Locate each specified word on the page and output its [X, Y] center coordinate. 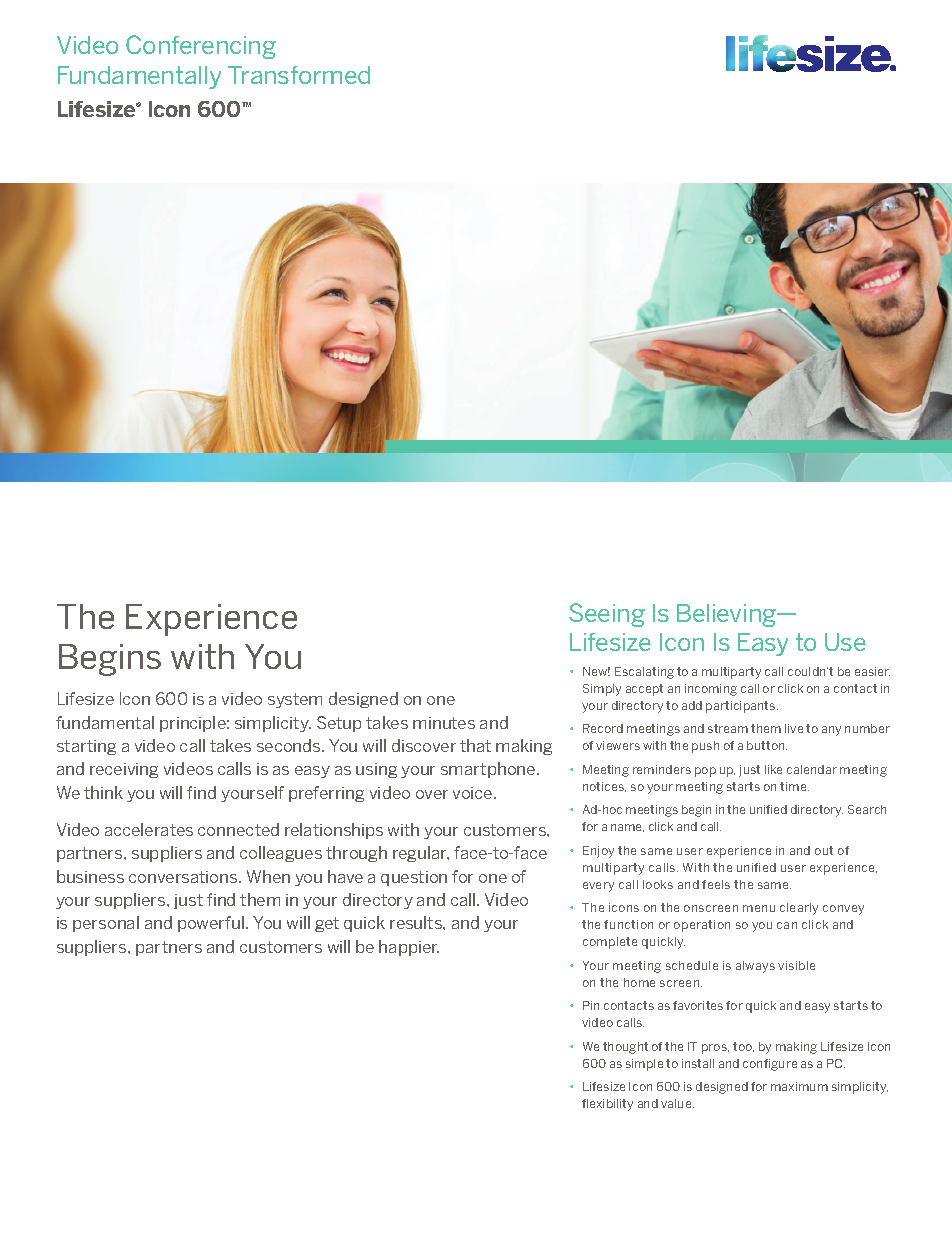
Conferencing [201, 47]
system [295, 700]
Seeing [607, 615]
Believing [727, 615]
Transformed [299, 75]
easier [872, 671]
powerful [212, 924]
